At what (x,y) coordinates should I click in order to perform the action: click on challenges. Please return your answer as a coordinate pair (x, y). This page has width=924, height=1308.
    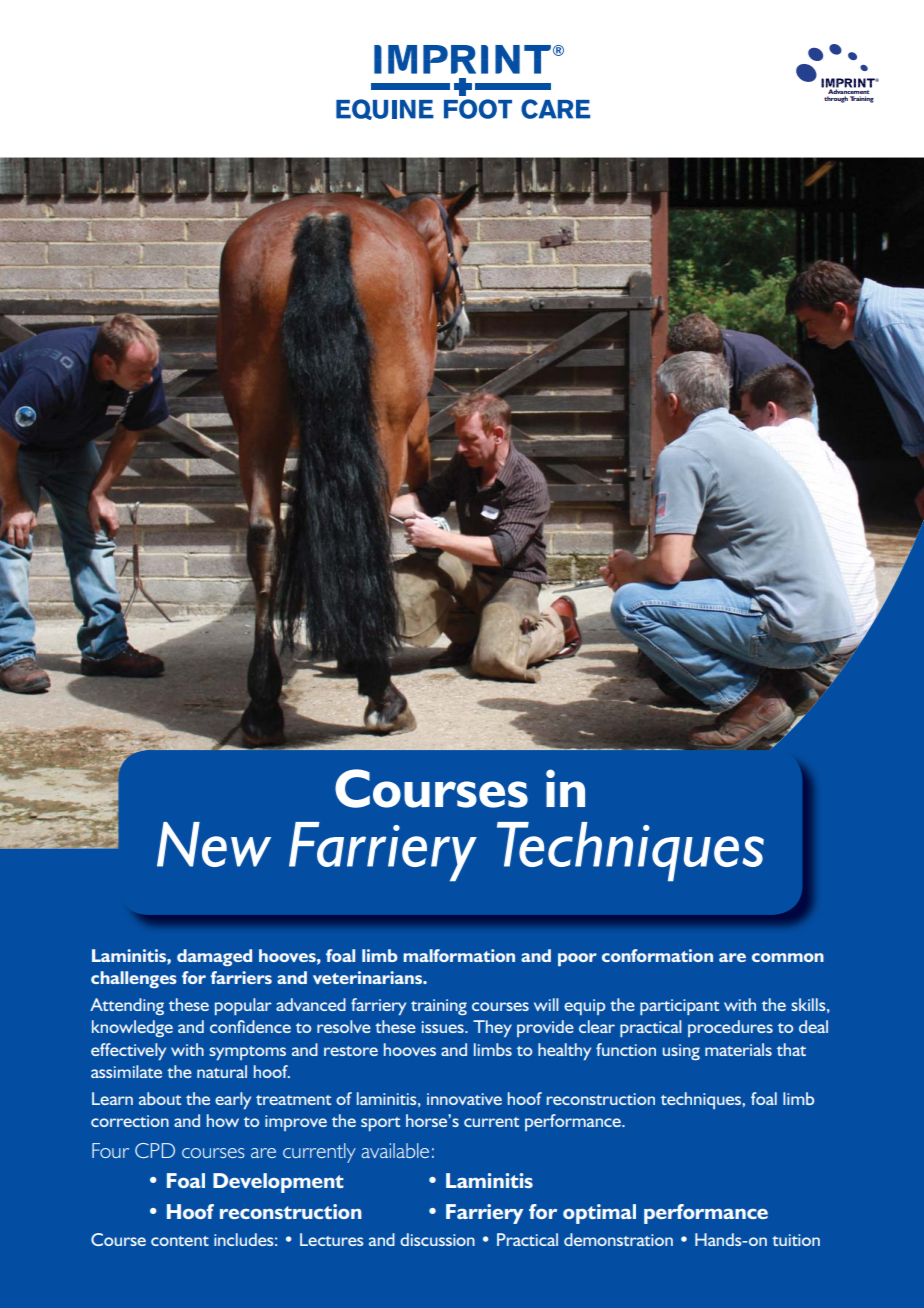
    Looking at the image, I should click on (134, 979).
